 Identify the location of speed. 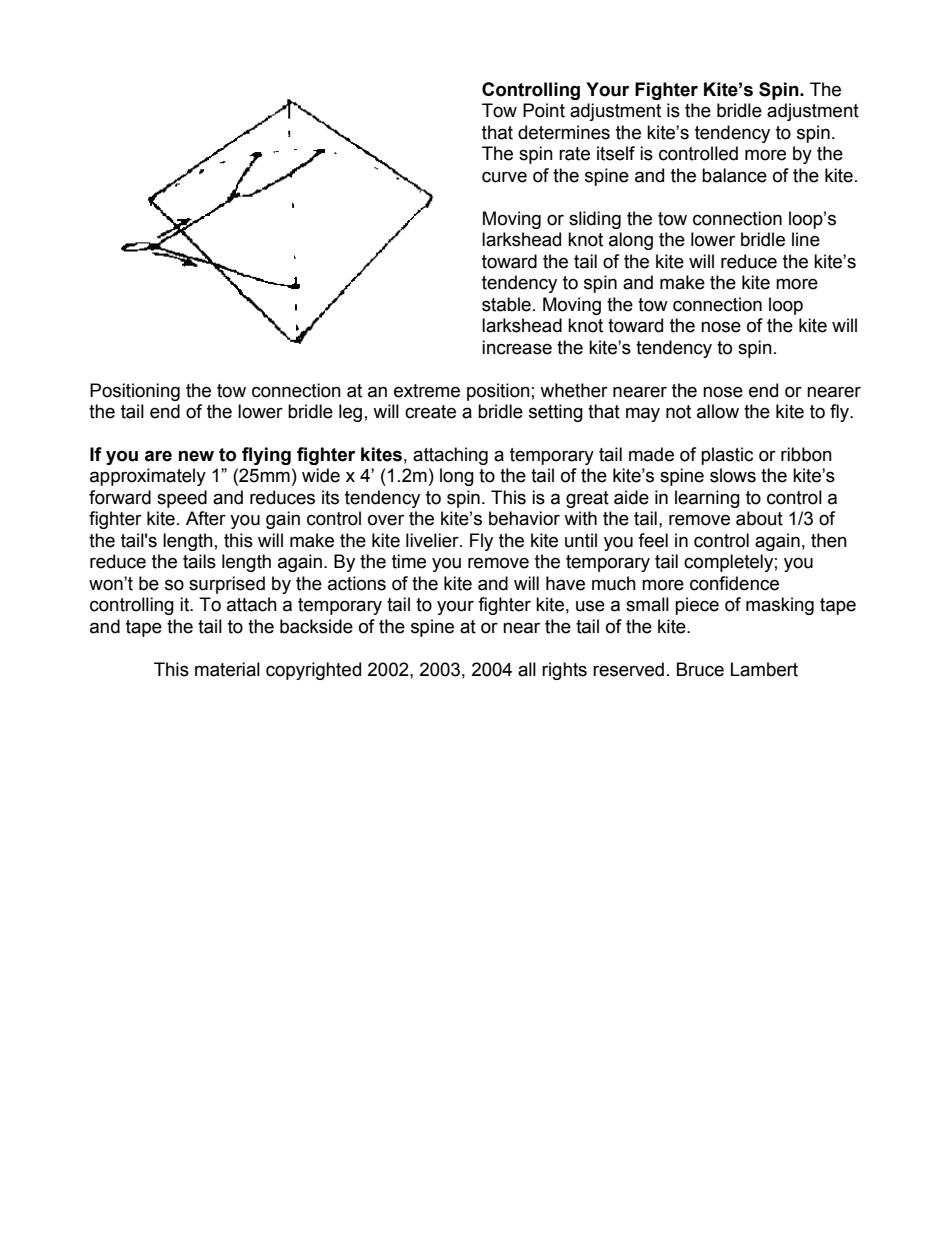
(182, 499).
